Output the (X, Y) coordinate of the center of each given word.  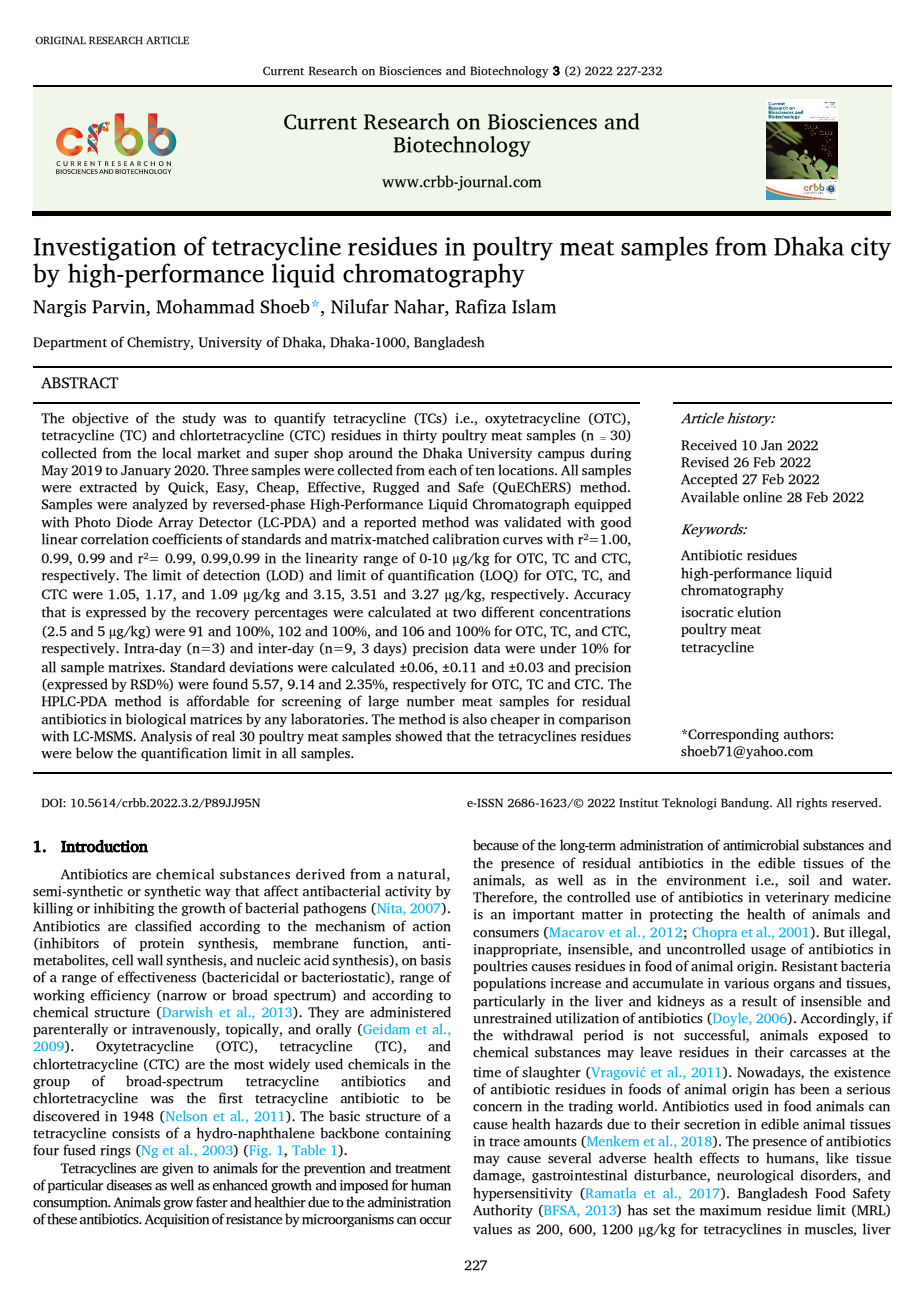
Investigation (104, 249)
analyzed (160, 505)
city (871, 249)
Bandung (746, 804)
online (762, 497)
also (475, 719)
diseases (129, 1185)
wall (150, 960)
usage (768, 952)
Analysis (166, 737)
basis (435, 960)
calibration (465, 539)
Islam (534, 306)
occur (435, 1221)
